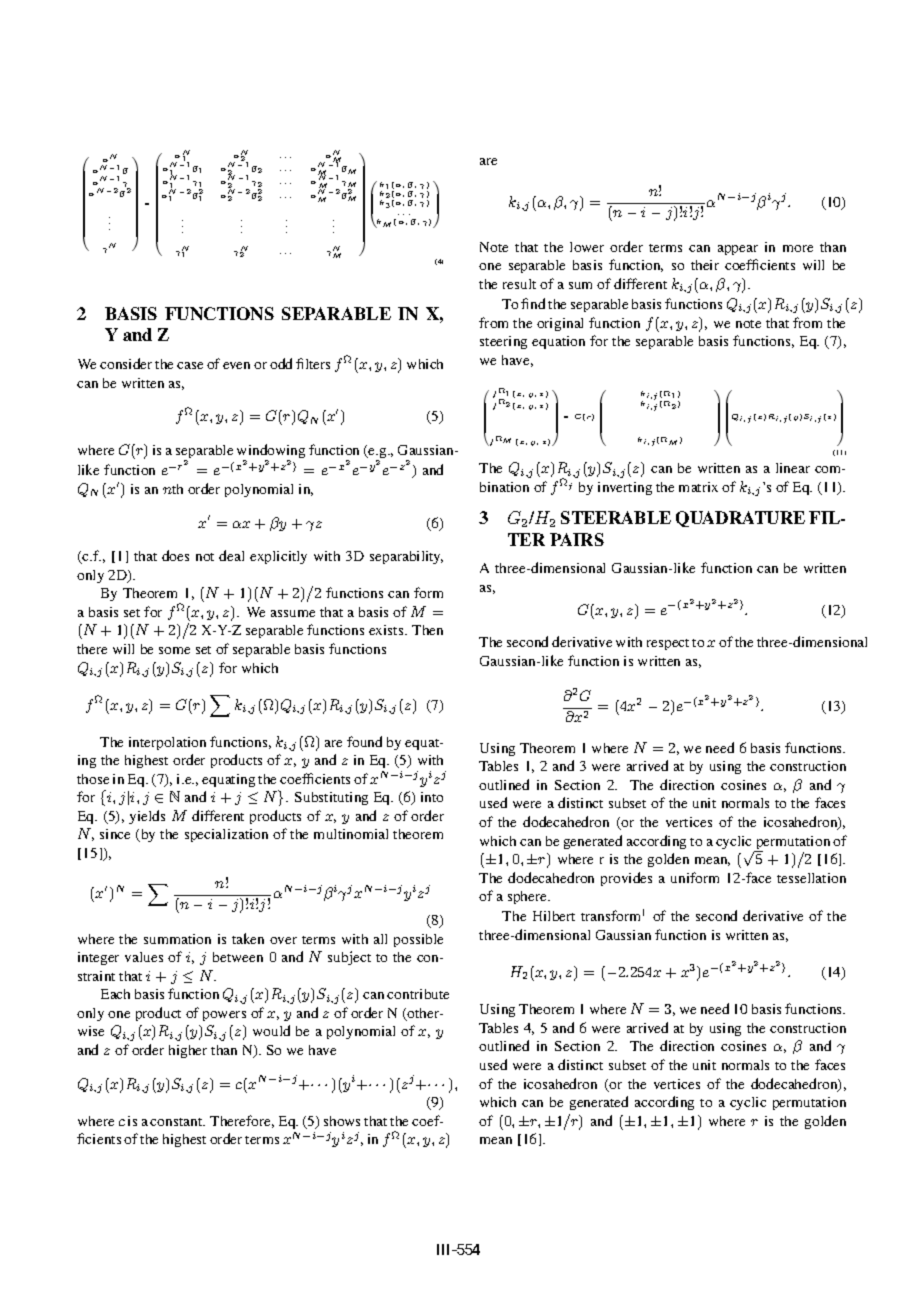 The image size is (924, 1308). I want to click on result, so click(519, 284).
